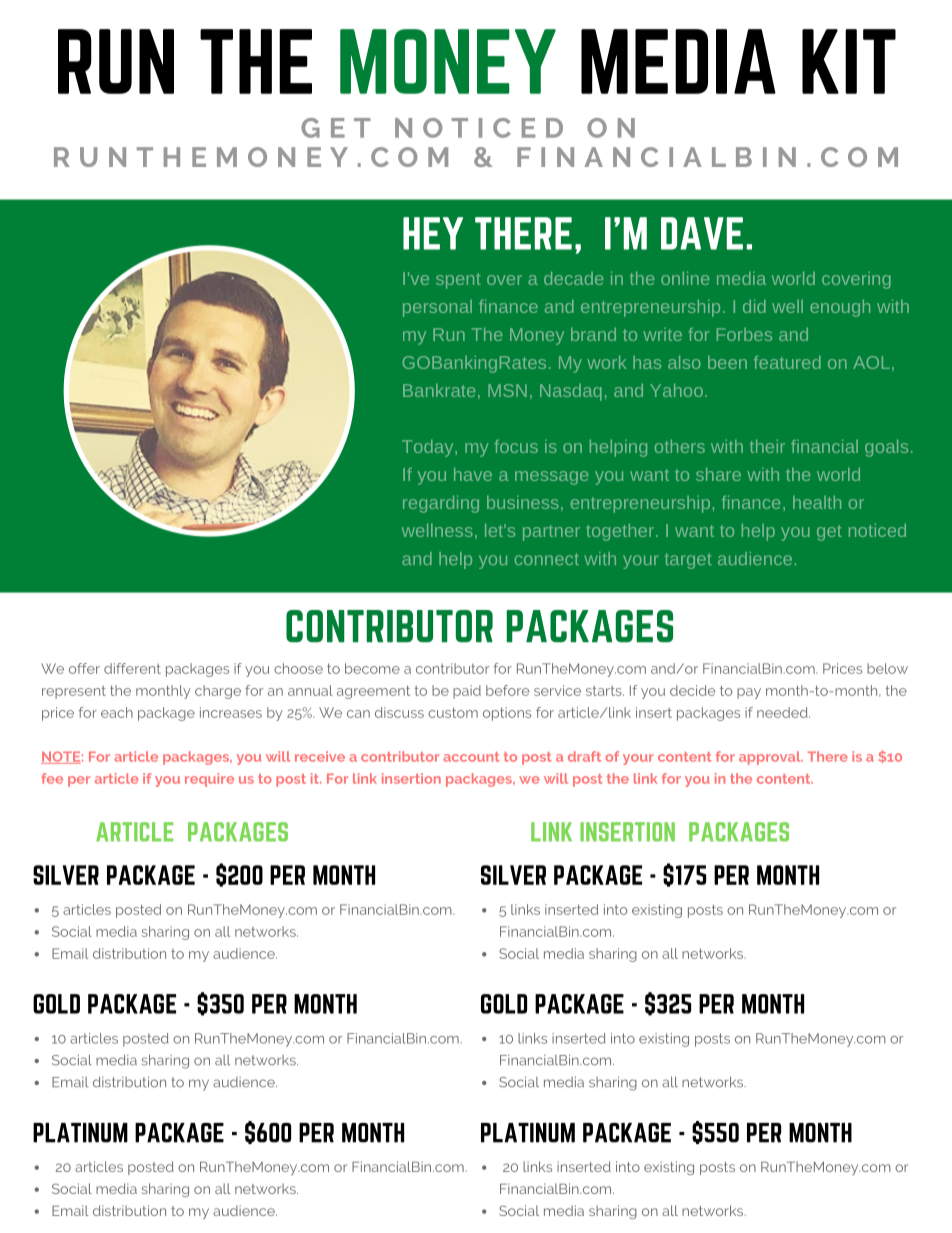  Describe the element at coordinates (458, 281) in the page. I see `spent` at that location.
